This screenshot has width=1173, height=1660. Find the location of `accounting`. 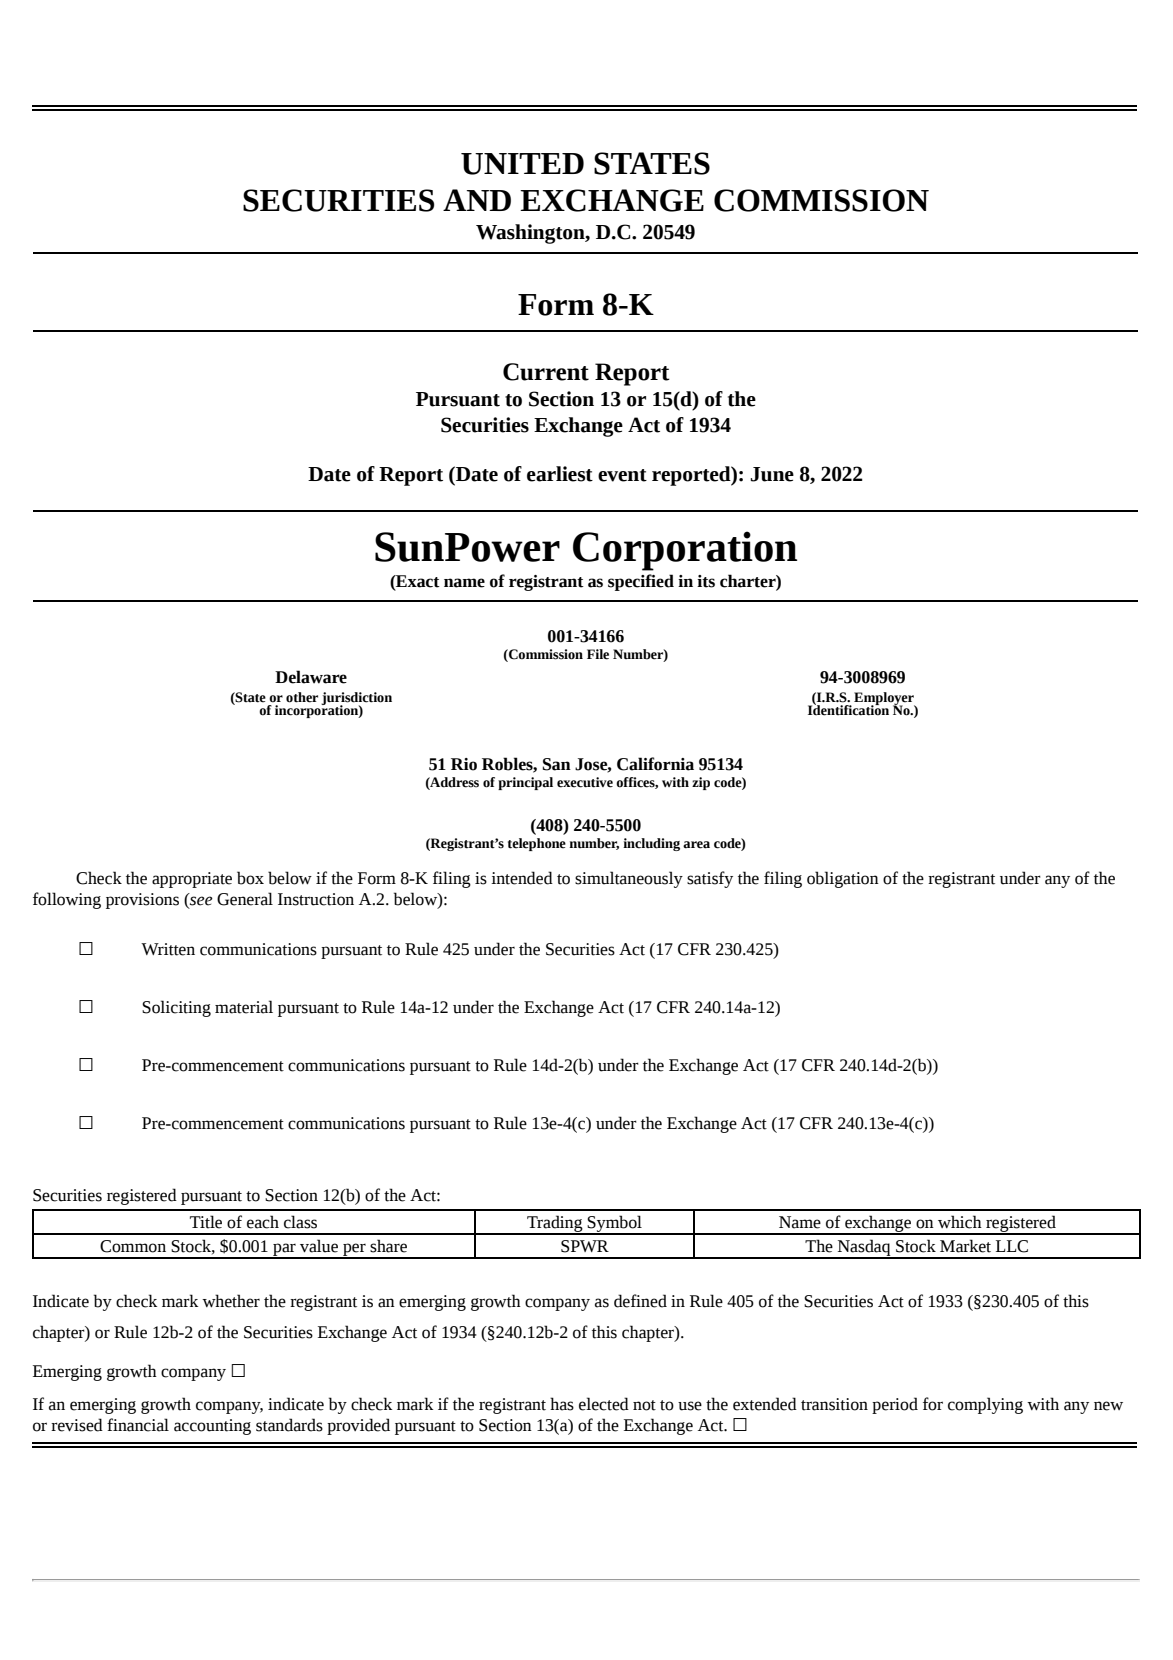

accounting is located at coordinates (212, 1427).
